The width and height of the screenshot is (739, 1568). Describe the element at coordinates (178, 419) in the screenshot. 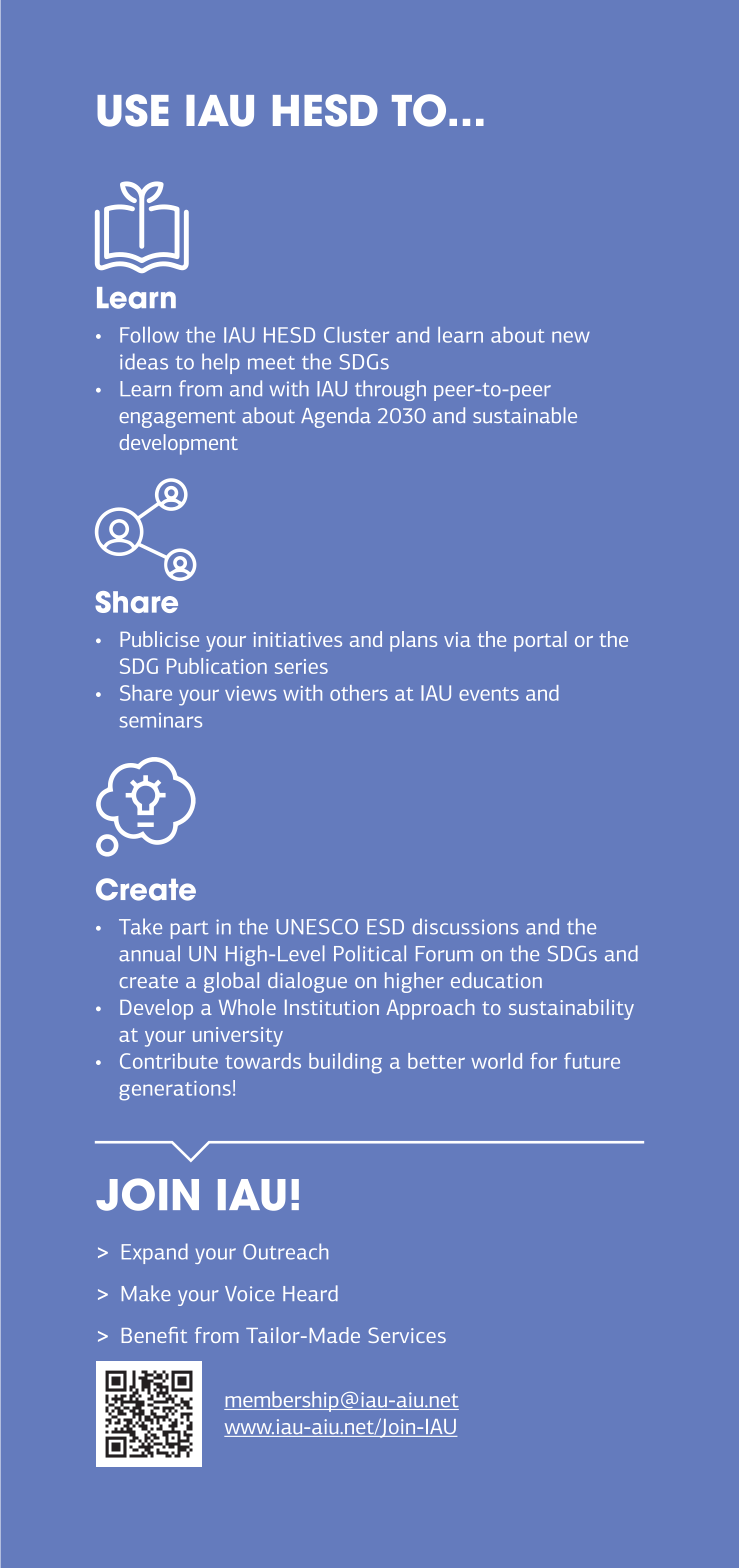

I see `engagement` at that location.
